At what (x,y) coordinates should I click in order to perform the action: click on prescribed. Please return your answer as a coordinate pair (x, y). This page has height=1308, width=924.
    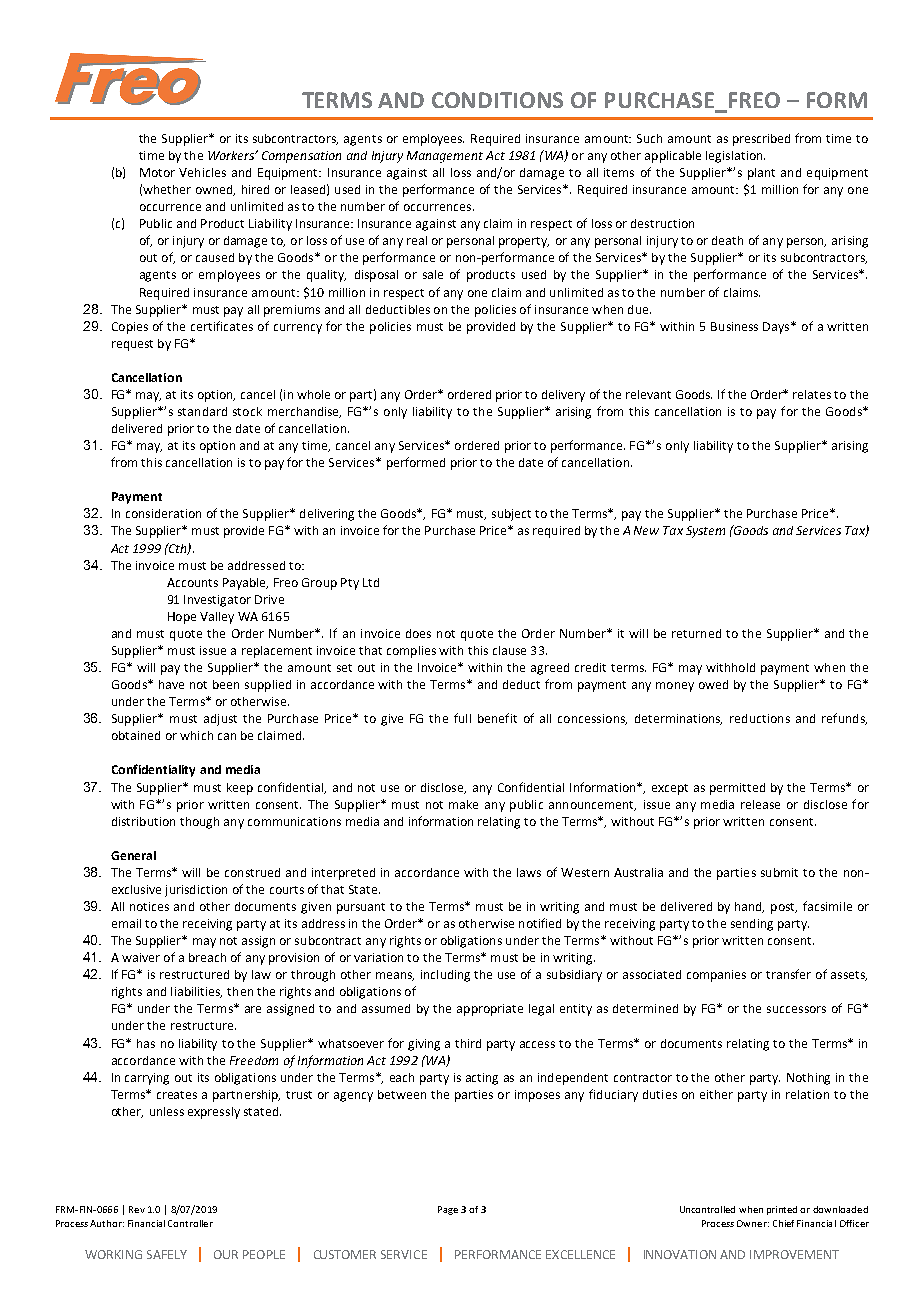
    Looking at the image, I should click on (761, 140).
